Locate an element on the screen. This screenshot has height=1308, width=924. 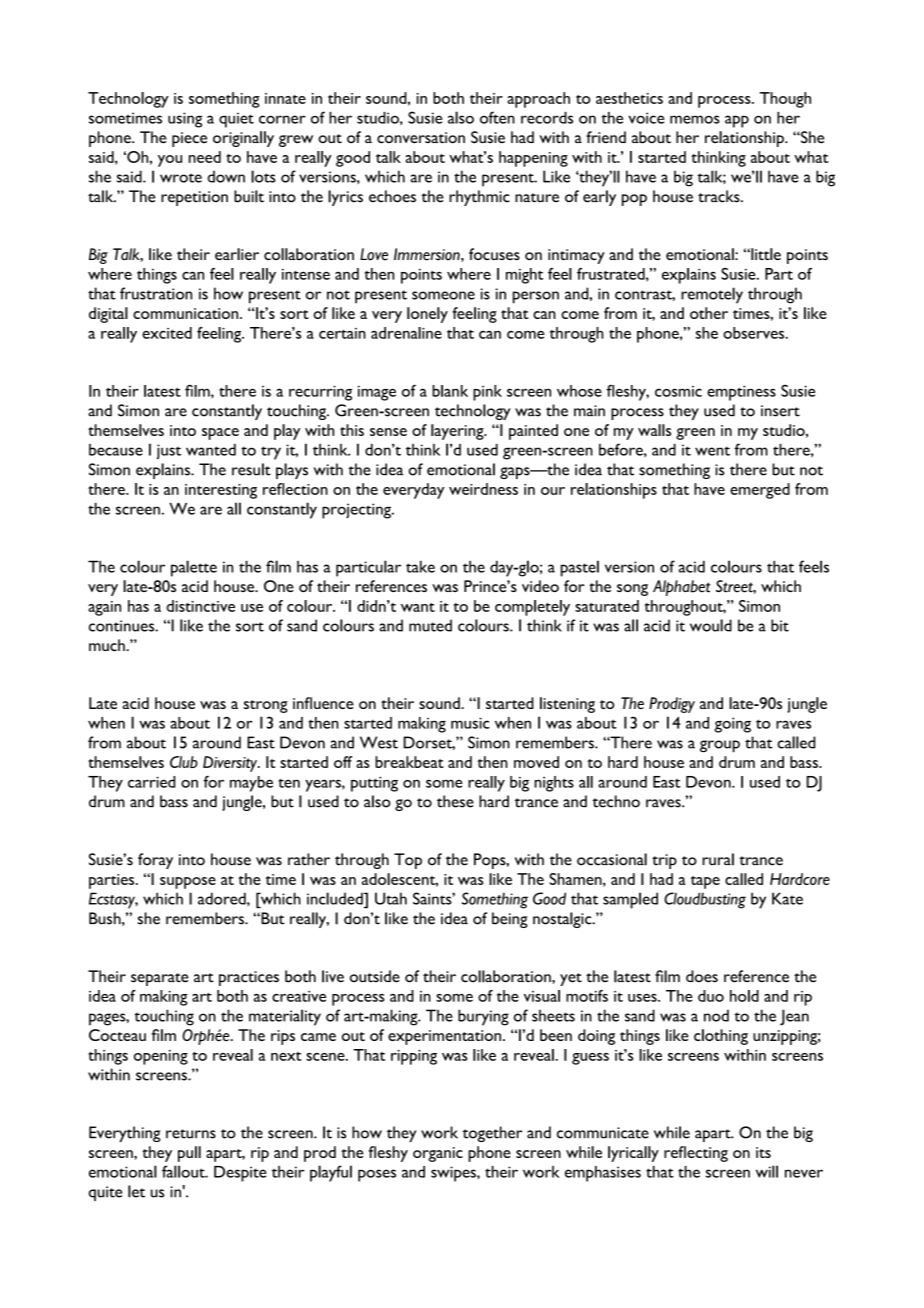
just is located at coordinates (169, 451).
